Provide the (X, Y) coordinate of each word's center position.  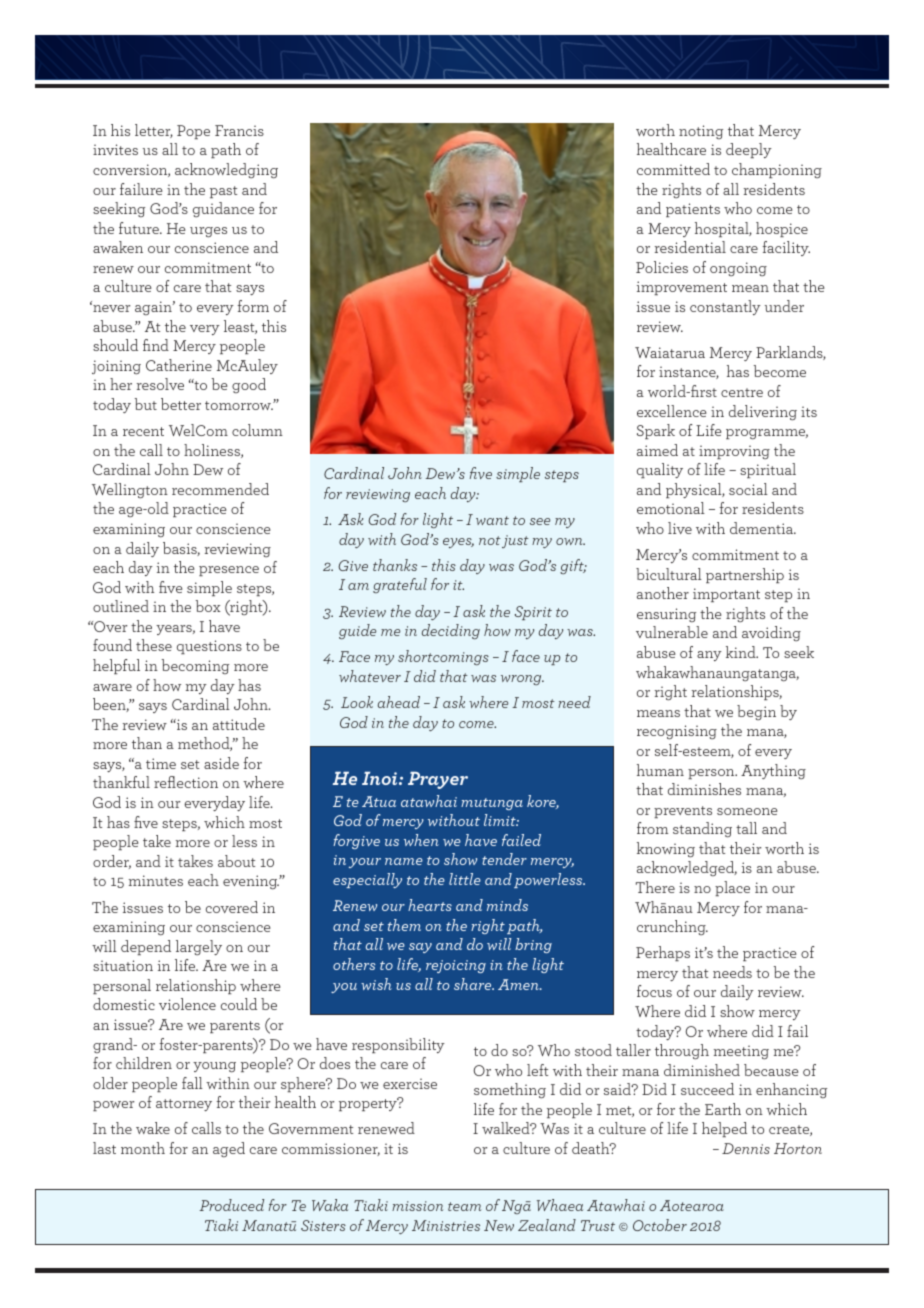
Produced (231, 1205)
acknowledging (226, 171)
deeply (749, 150)
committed (673, 169)
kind (742, 652)
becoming (195, 666)
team (464, 1206)
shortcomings (443, 657)
